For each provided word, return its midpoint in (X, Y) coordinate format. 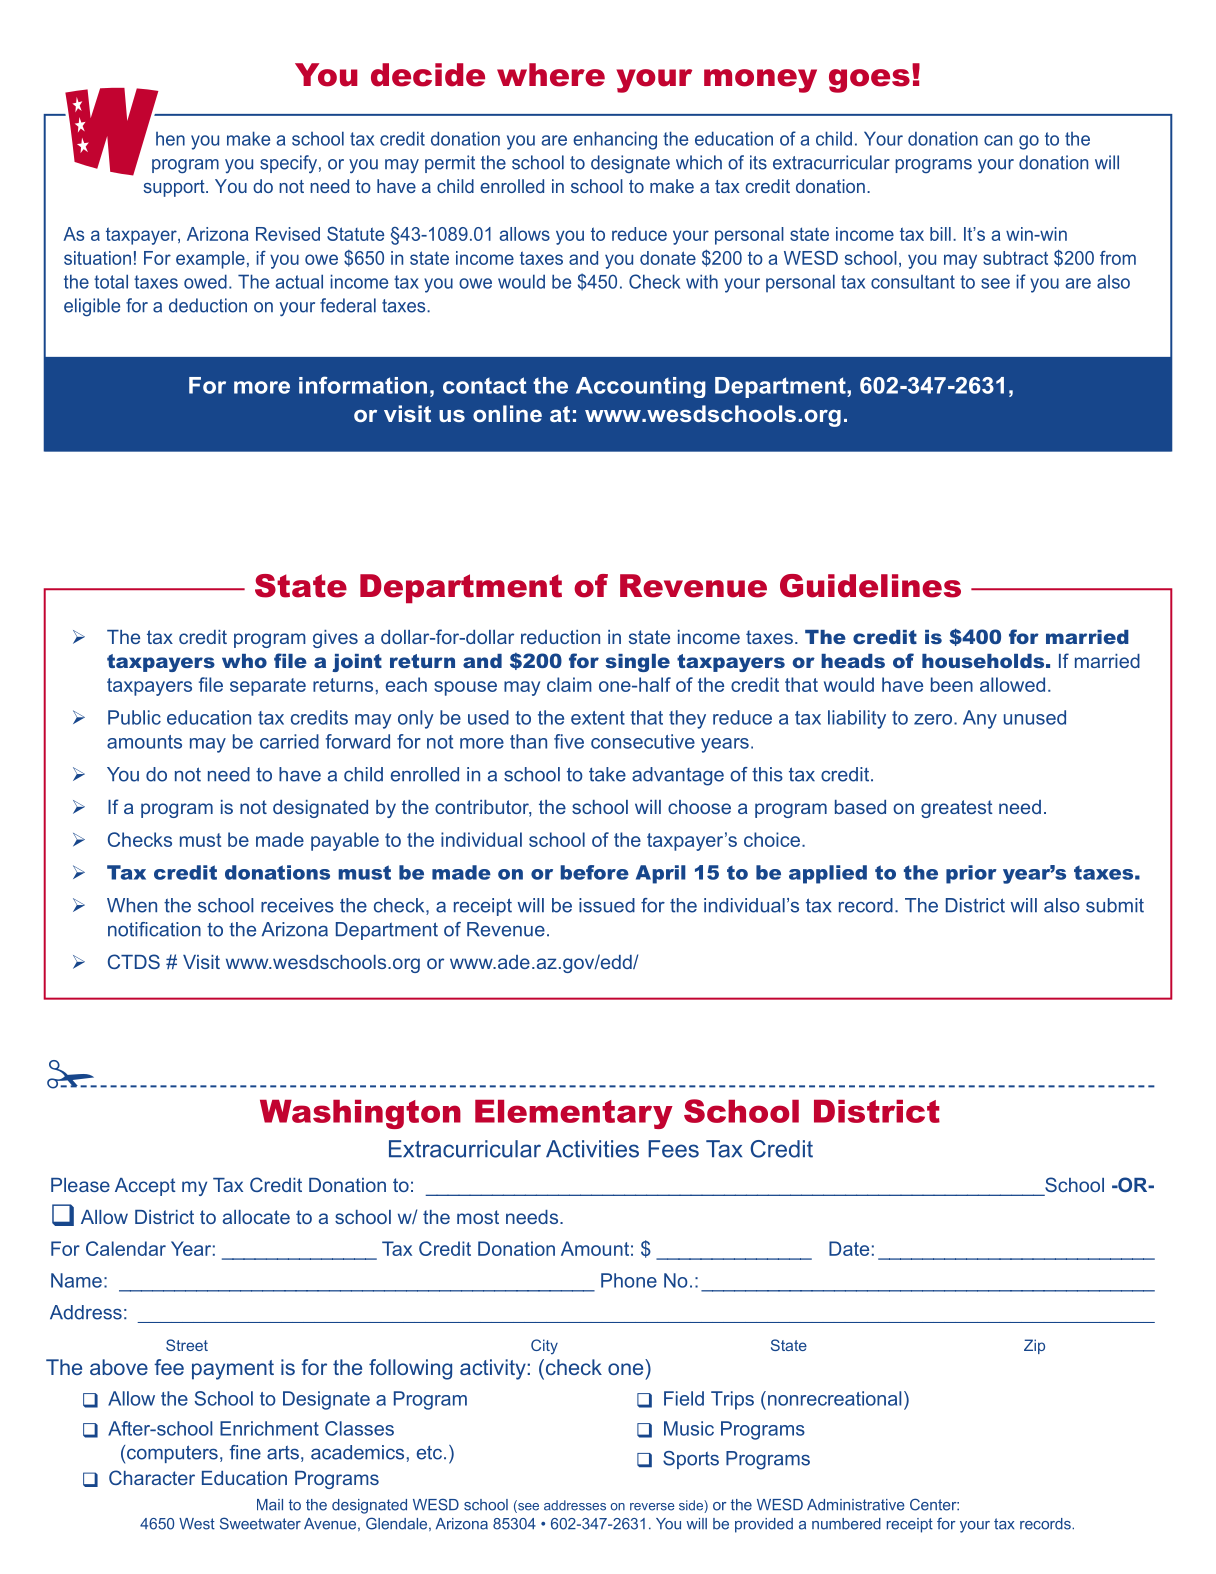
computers (172, 1454)
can (998, 140)
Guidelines (870, 586)
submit (1115, 905)
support (175, 188)
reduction (560, 637)
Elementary (574, 1114)
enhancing (615, 140)
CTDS (134, 961)
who (244, 661)
